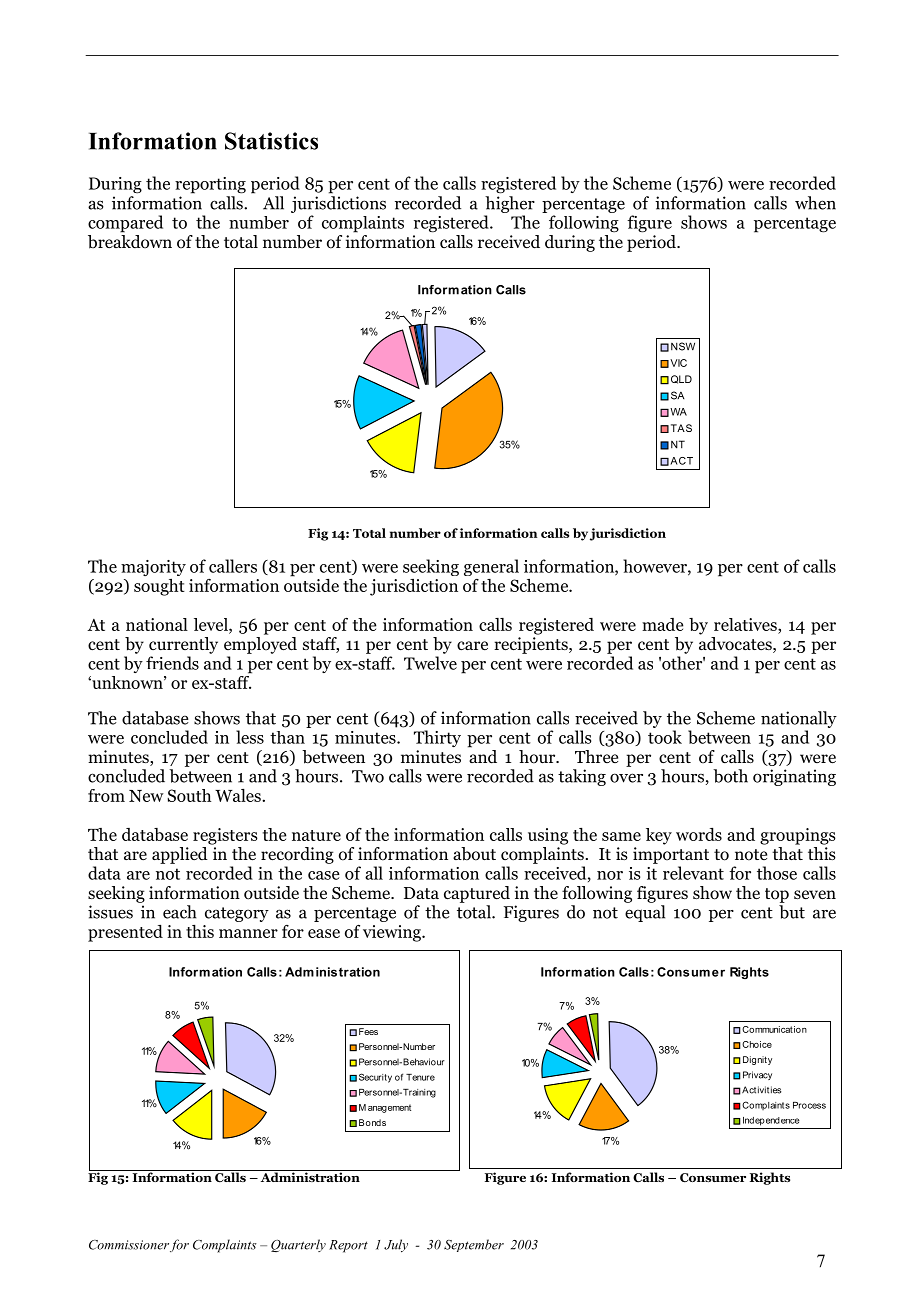 Image resolution: width=924 pixels, height=1308 pixels. What do you see at coordinates (179, 912) in the page?
I see `each` at bounding box center [179, 912].
